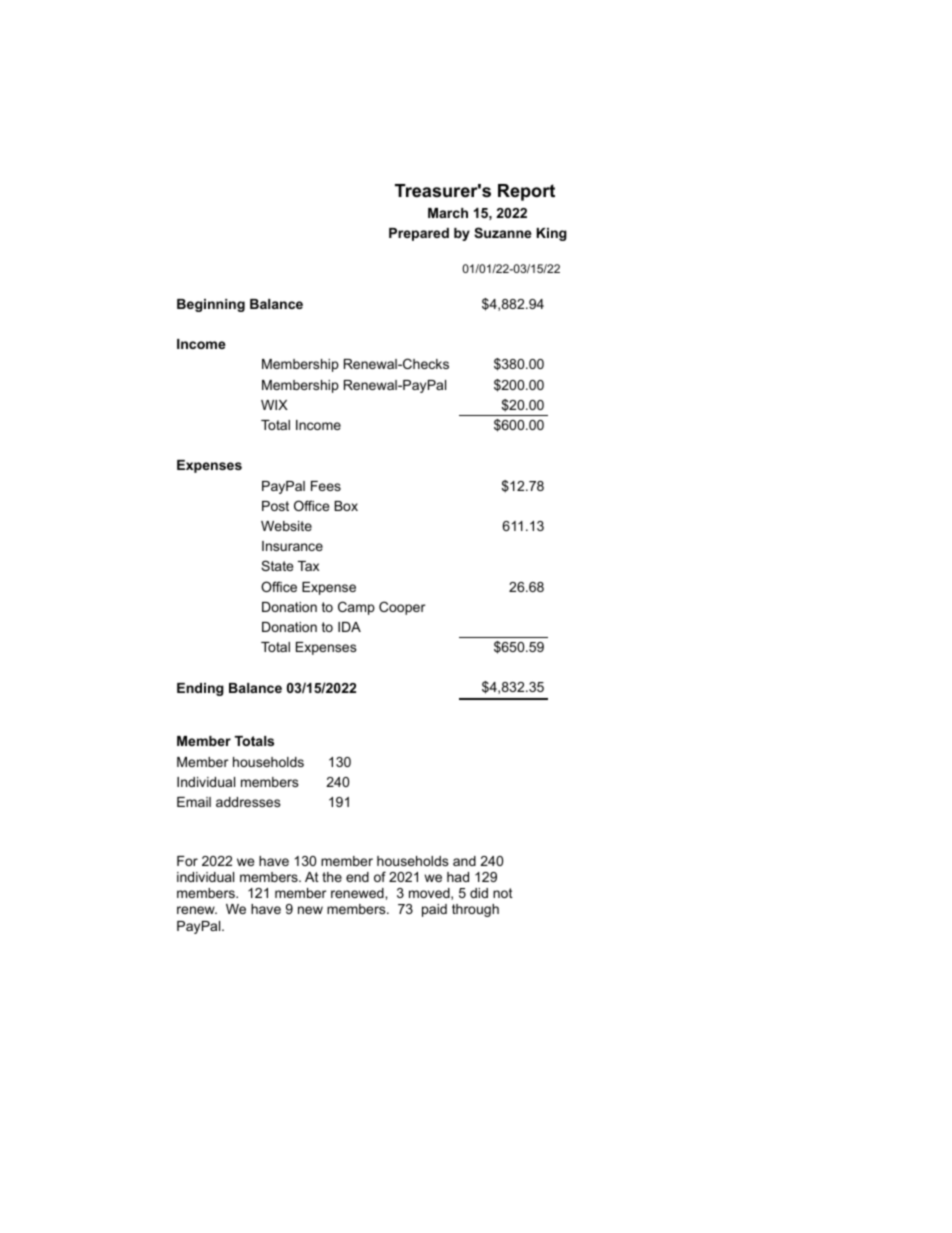 This screenshot has height=1233, width=952. Describe the element at coordinates (503, 893) in the screenshot. I see `not` at that location.
